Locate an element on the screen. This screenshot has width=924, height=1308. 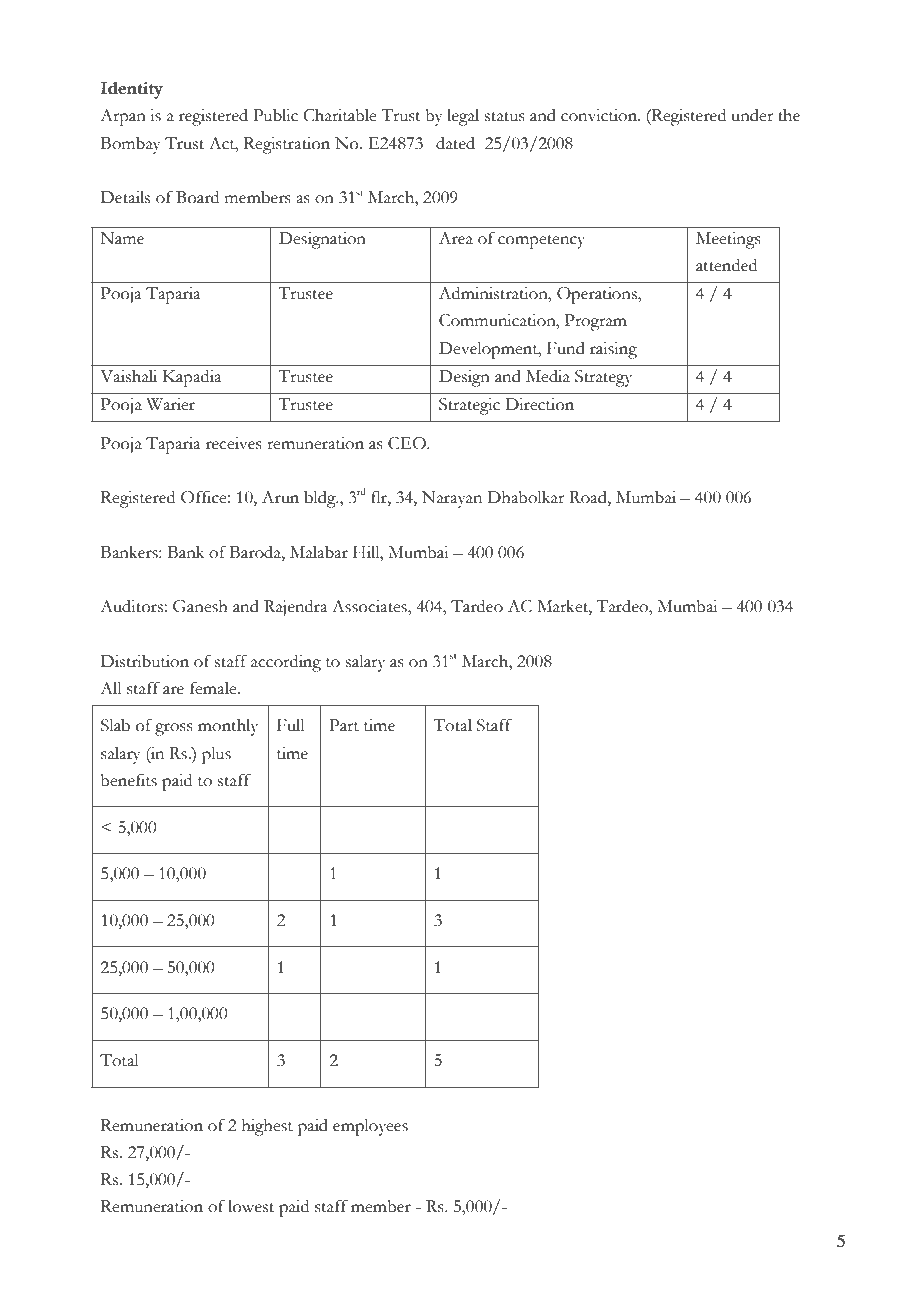
lowest is located at coordinates (251, 1206).
